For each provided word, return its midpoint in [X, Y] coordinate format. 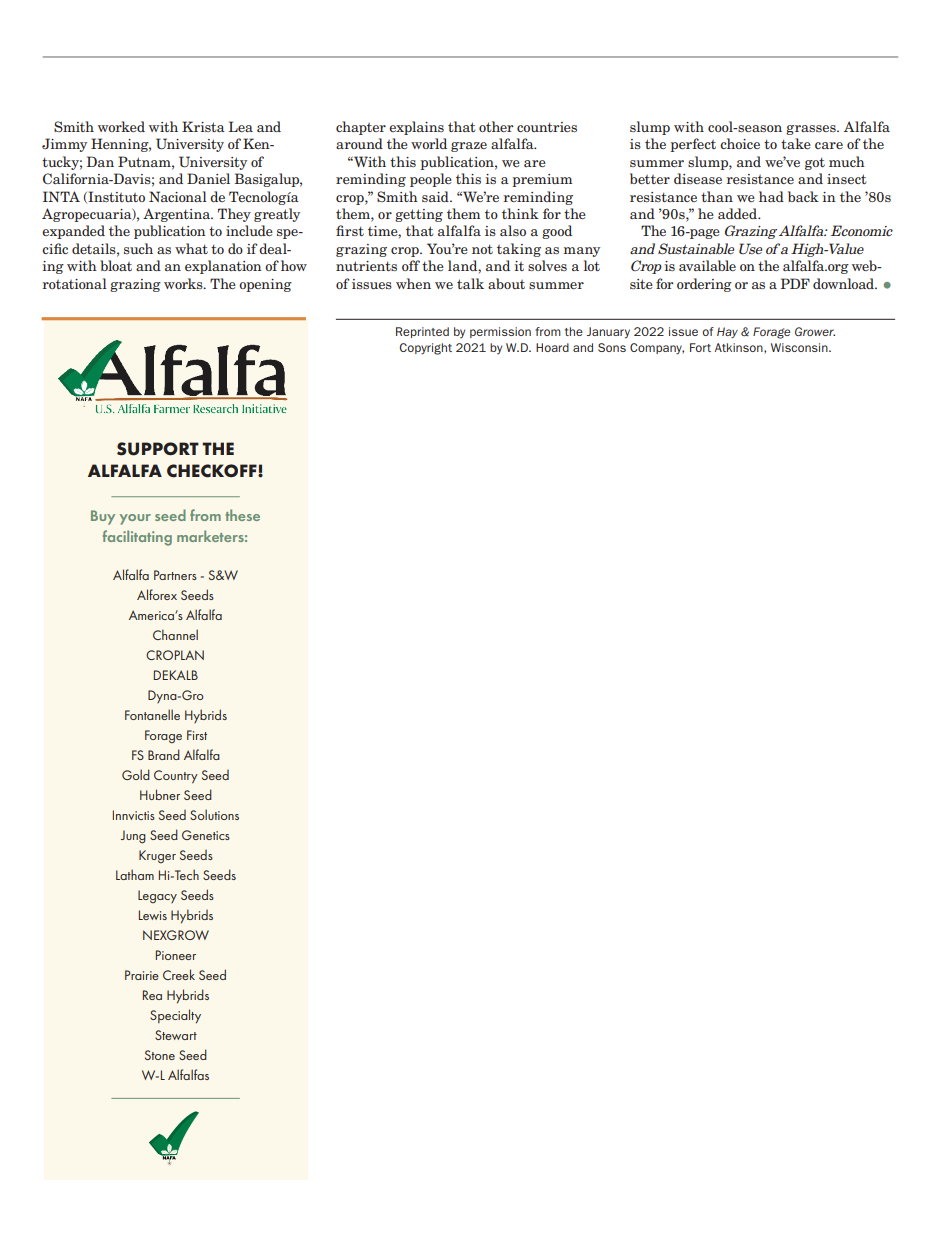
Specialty [175, 1016]
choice [740, 143]
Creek [179, 974]
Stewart [176, 1035]
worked [121, 126]
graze [469, 147]
